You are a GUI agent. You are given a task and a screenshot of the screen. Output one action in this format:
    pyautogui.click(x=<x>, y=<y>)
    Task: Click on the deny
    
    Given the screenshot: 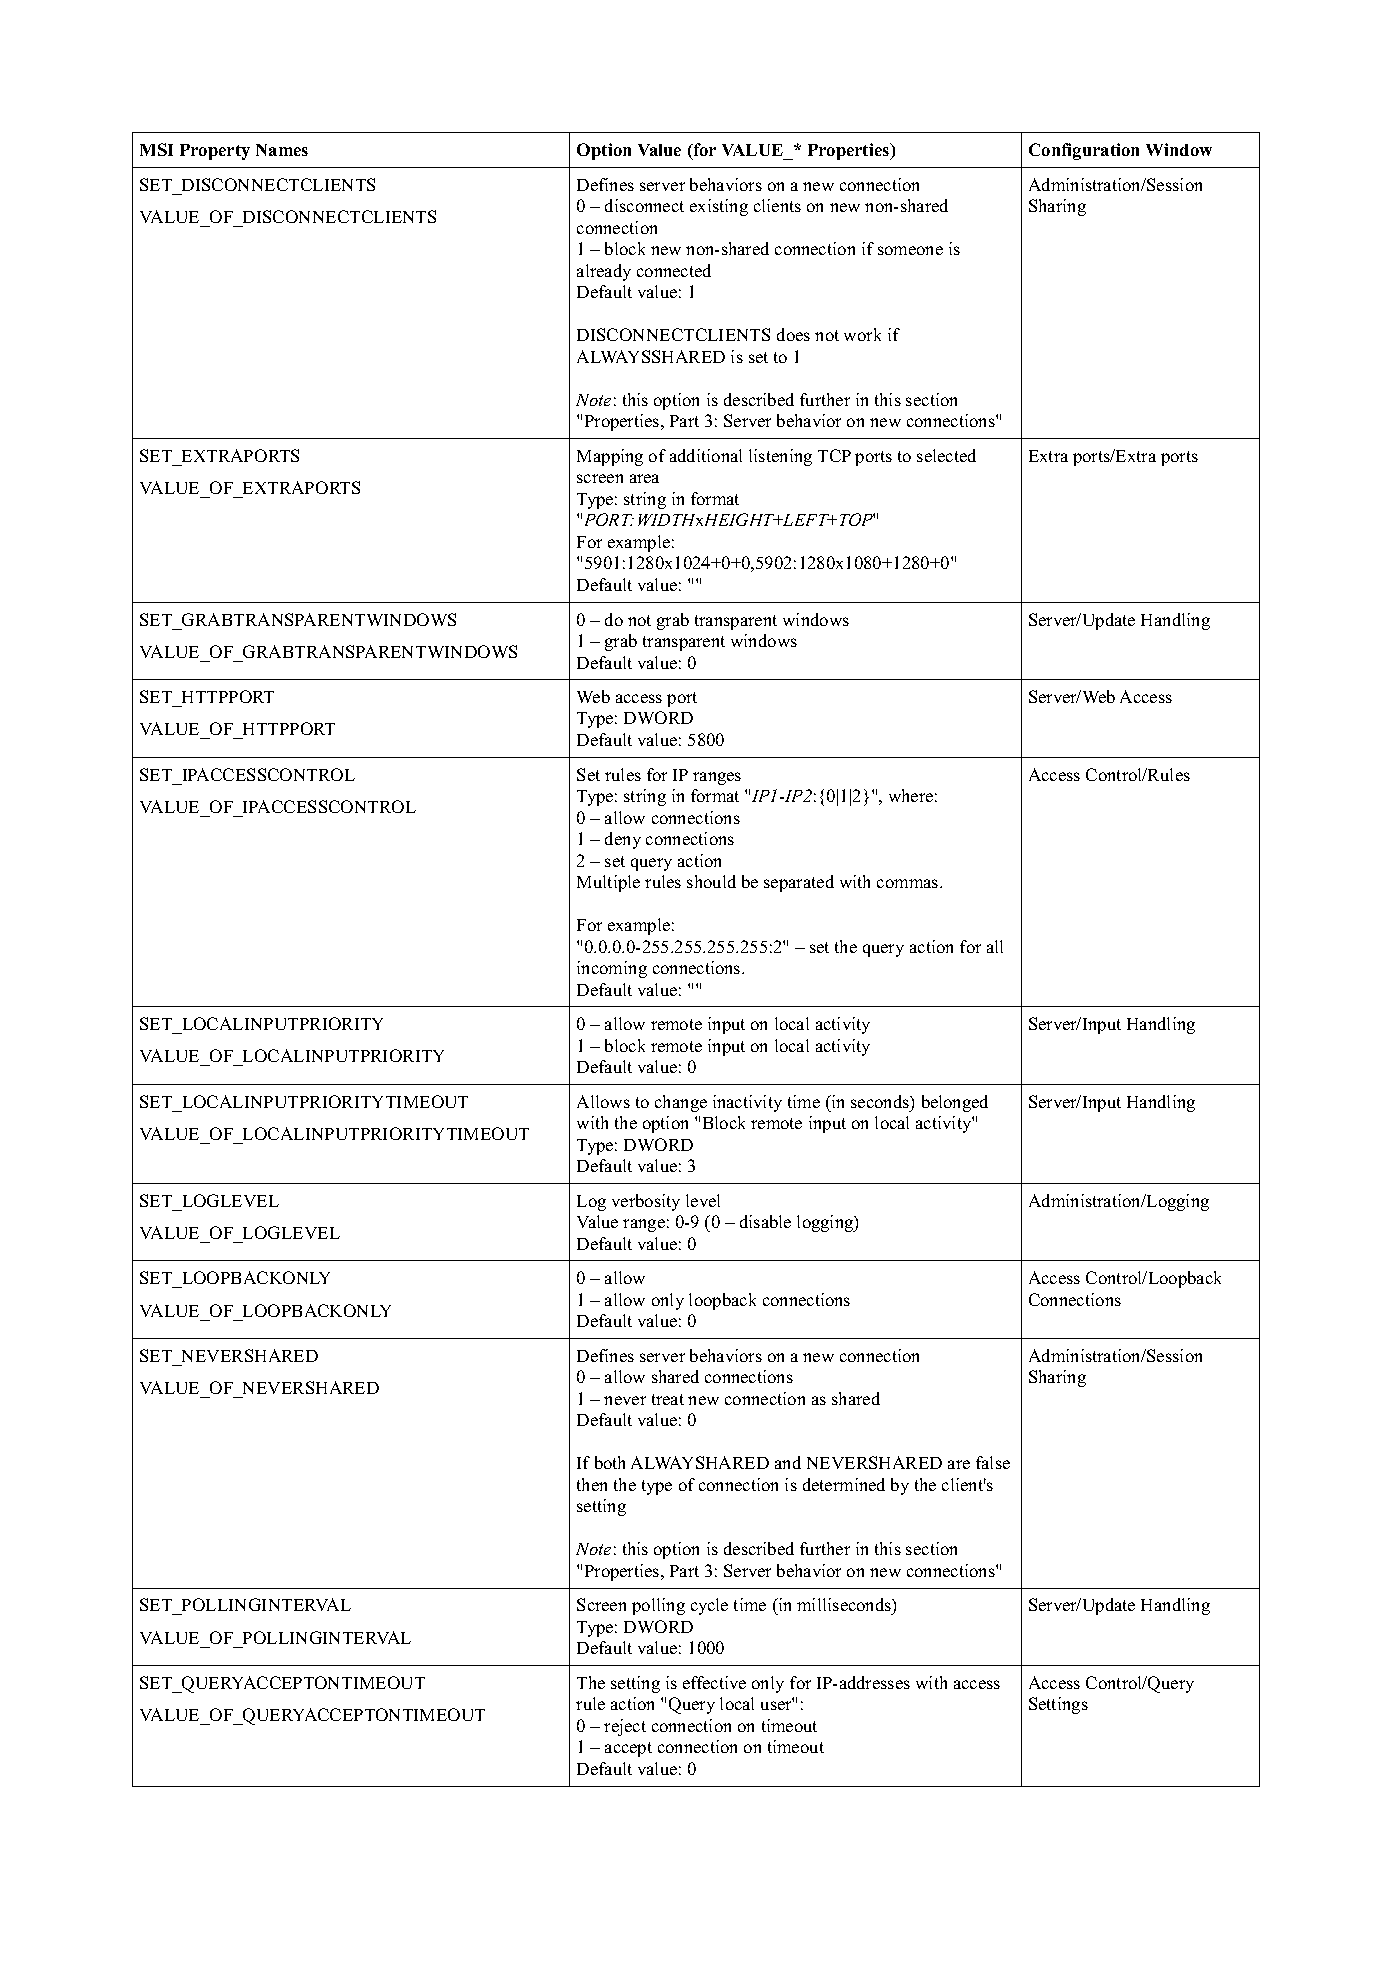 What is the action you would take?
    pyautogui.click(x=623, y=840)
